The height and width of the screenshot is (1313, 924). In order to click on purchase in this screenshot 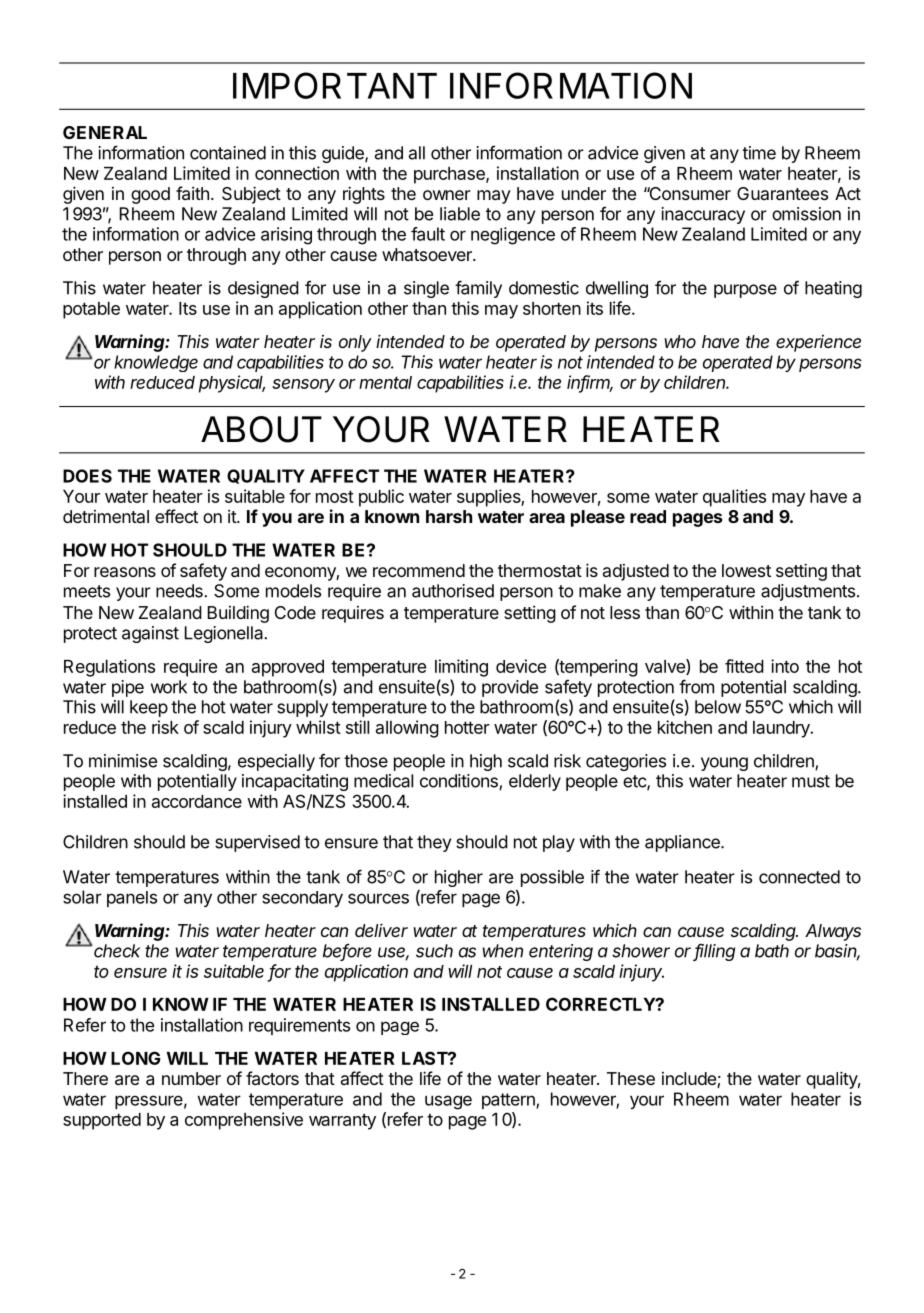, I will do `click(450, 175)`.
